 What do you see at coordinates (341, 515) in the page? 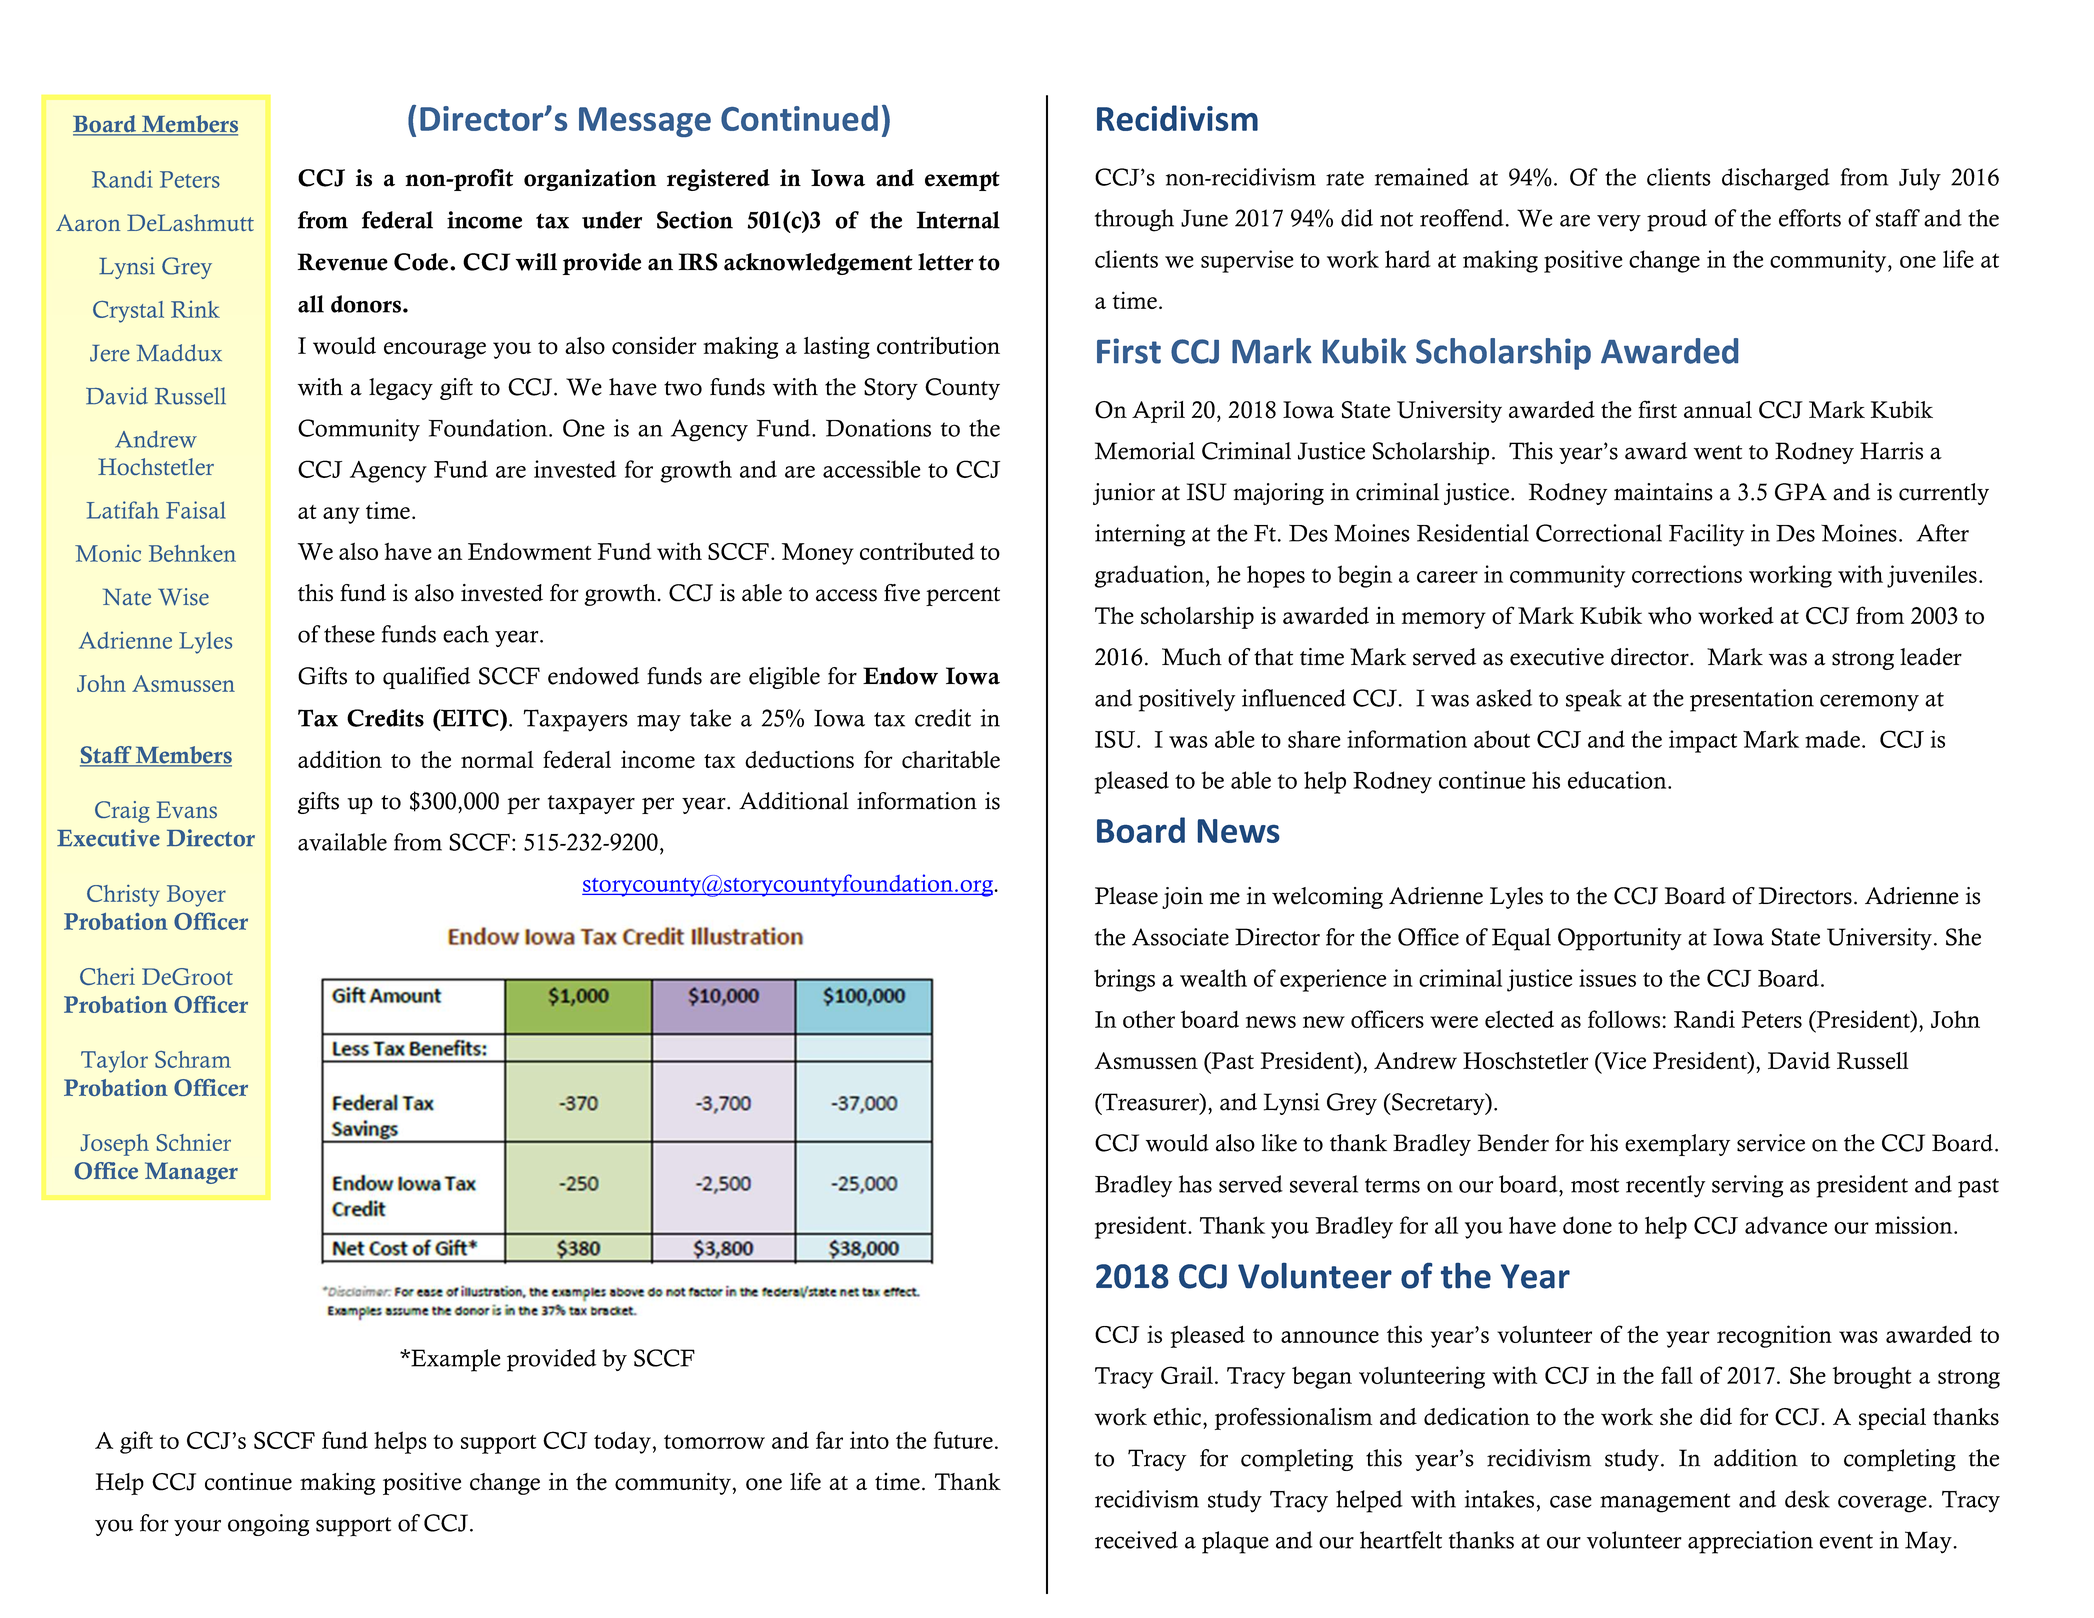
I see `any` at bounding box center [341, 515].
